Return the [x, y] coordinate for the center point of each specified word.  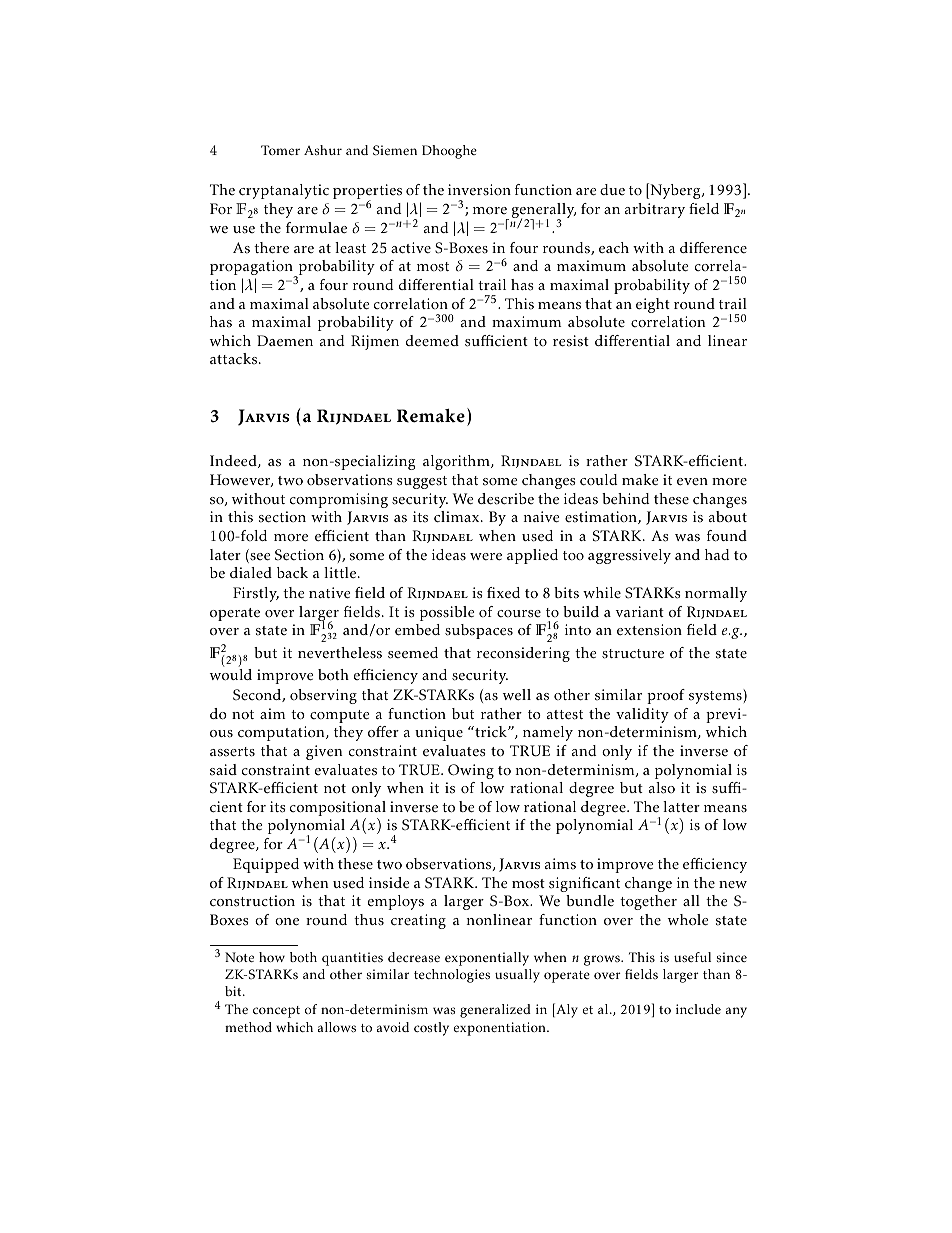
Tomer [280, 150]
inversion [479, 190]
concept [276, 1012]
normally [716, 594]
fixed [503, 593]
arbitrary [655, 210]
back [292, 573]
